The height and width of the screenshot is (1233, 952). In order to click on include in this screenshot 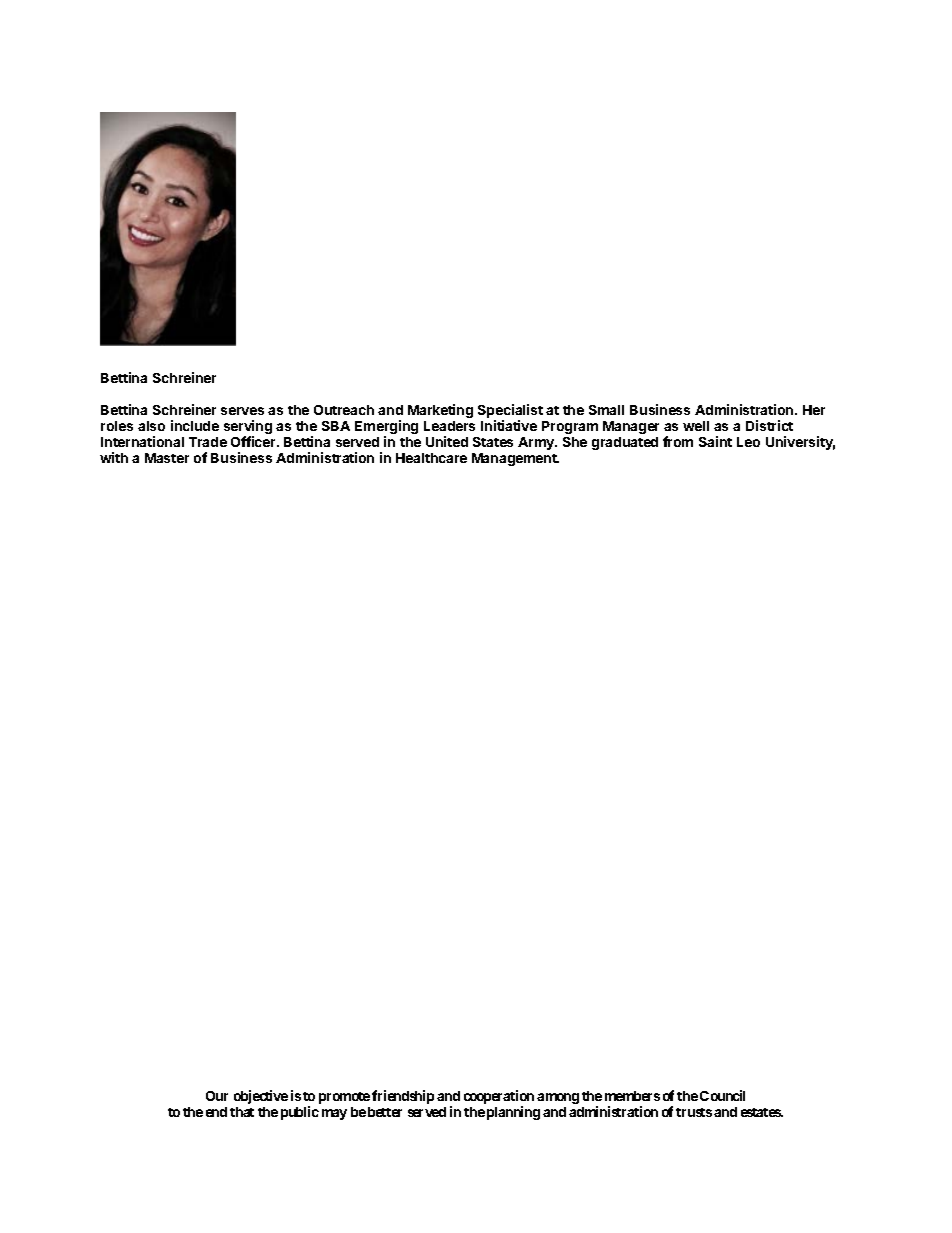, I will do `click(195, 425)`.
